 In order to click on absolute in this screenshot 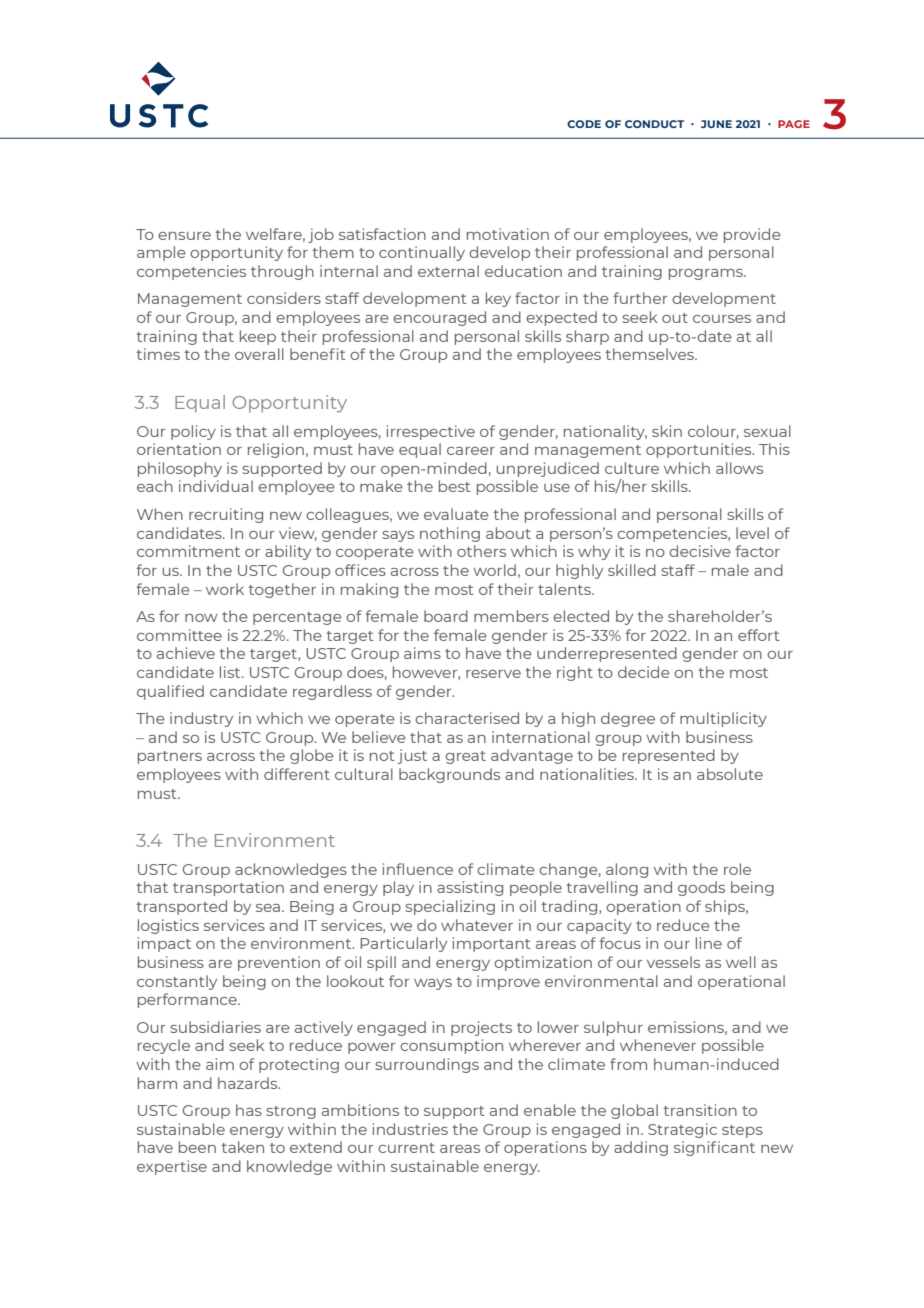, I will do `click(730, 774)`.
